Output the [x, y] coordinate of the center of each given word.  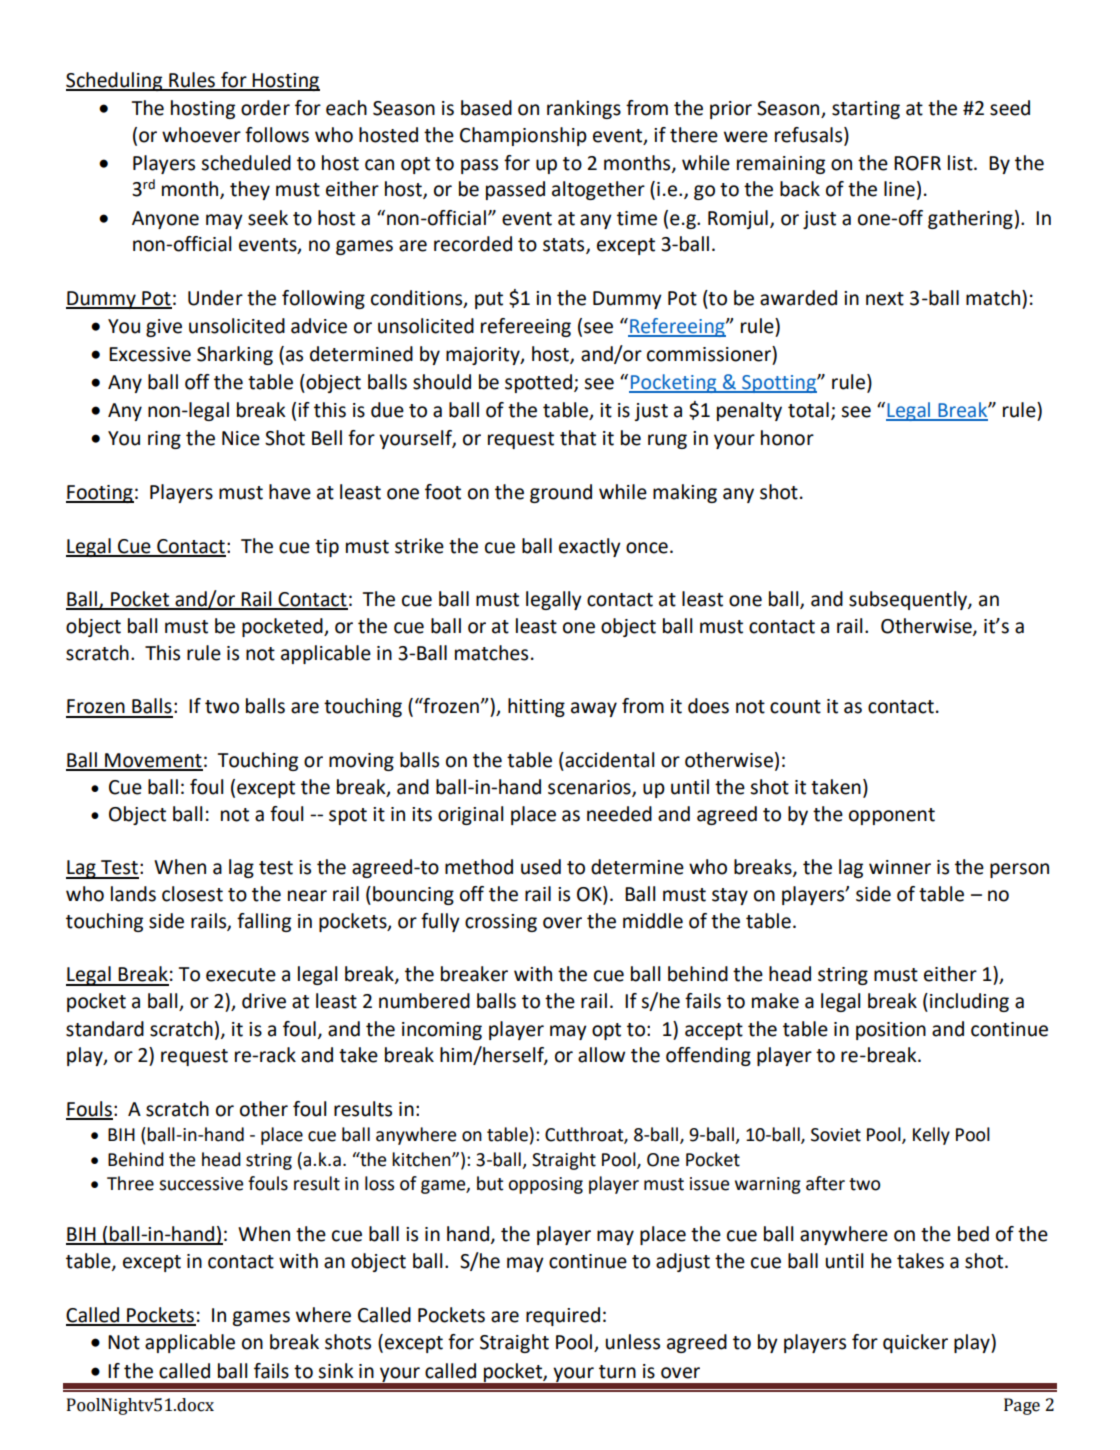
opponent [892, 816]
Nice [241, 438]
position [891, 1031]
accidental [608, 760]
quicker [915, 1343]
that [578, 438]
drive [264, 1001]
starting [866, 110]
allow [601, 1055]
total [808, 410]
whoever [201, 135]
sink [336, 1371]
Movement [153, 761]
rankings [584, 109]
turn [617, 1372]
